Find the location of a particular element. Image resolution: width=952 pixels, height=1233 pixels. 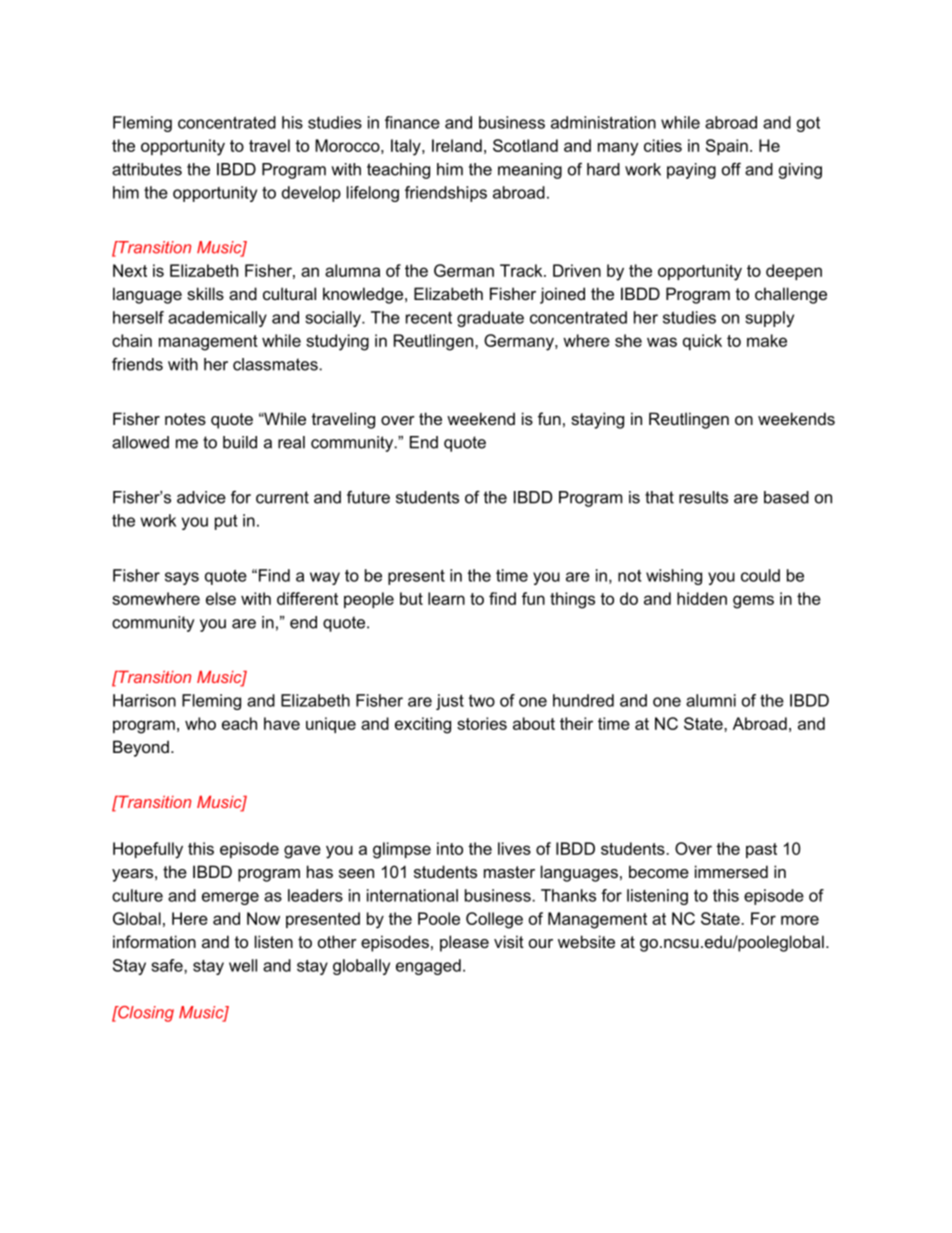

advice is located at coordinates (201, 497).
